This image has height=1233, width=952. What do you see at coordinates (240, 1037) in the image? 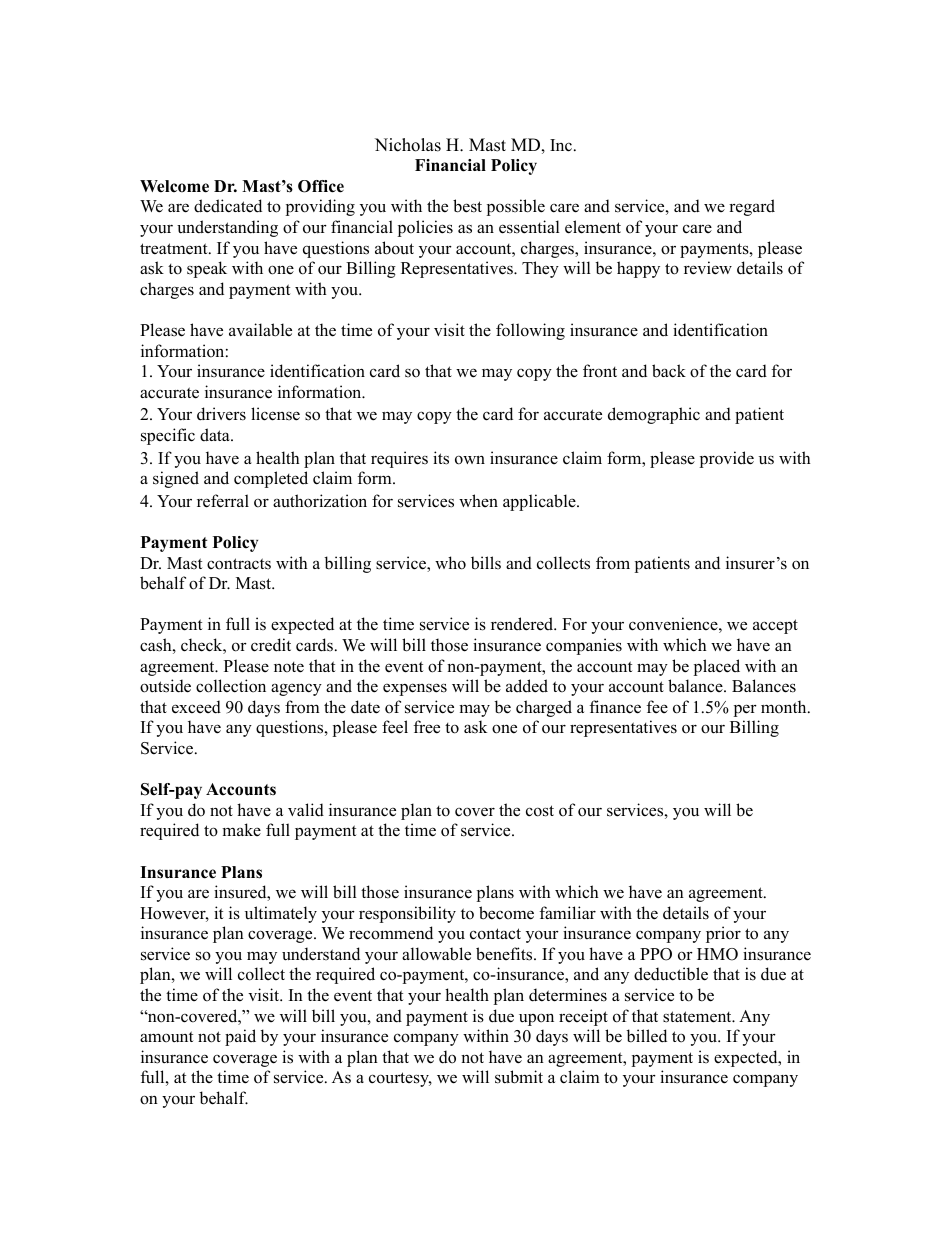
I see `paid` at bounding box center [240, 1037].
